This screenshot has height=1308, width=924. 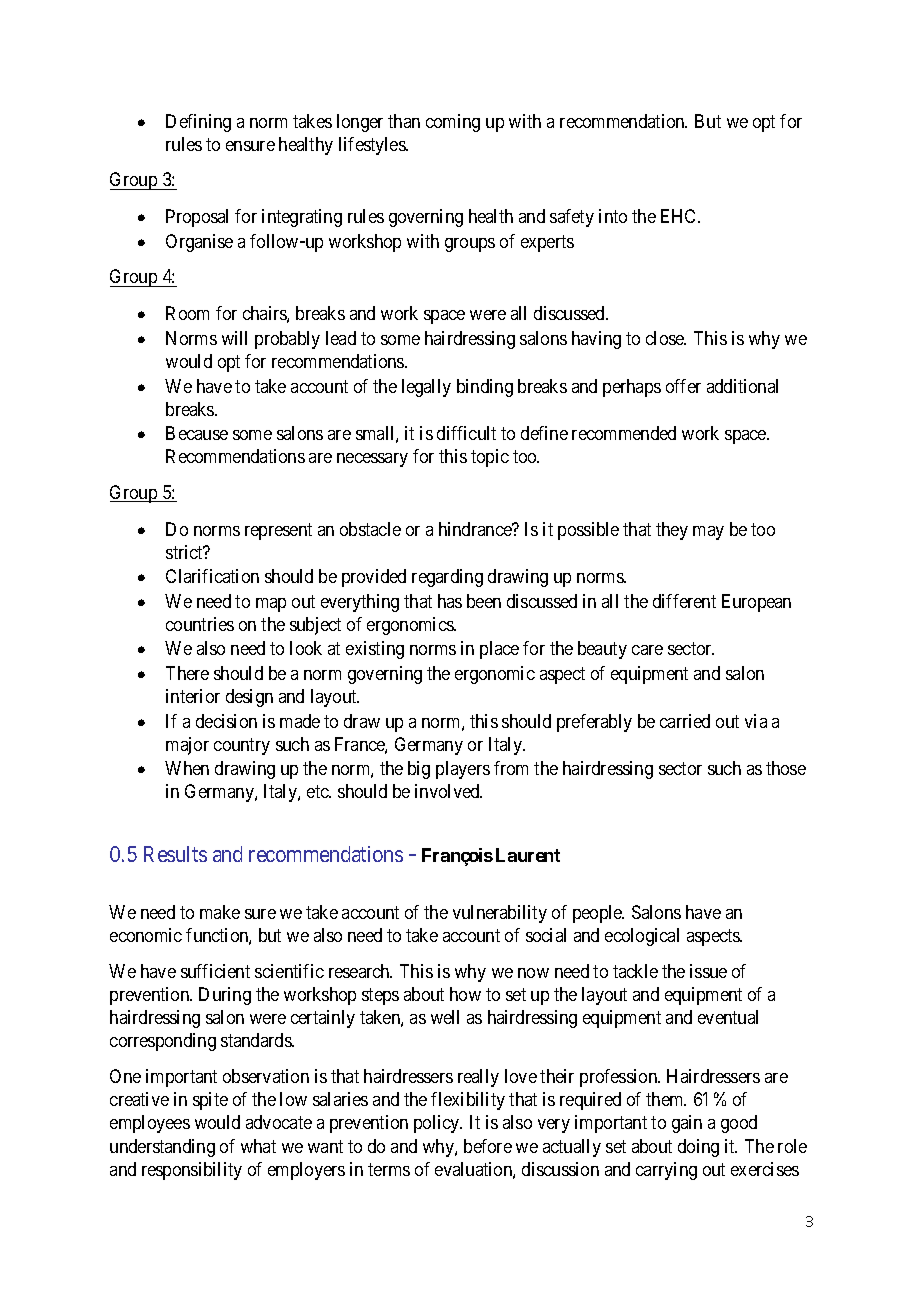 I want to click on may, so click(x=708, y=533).
